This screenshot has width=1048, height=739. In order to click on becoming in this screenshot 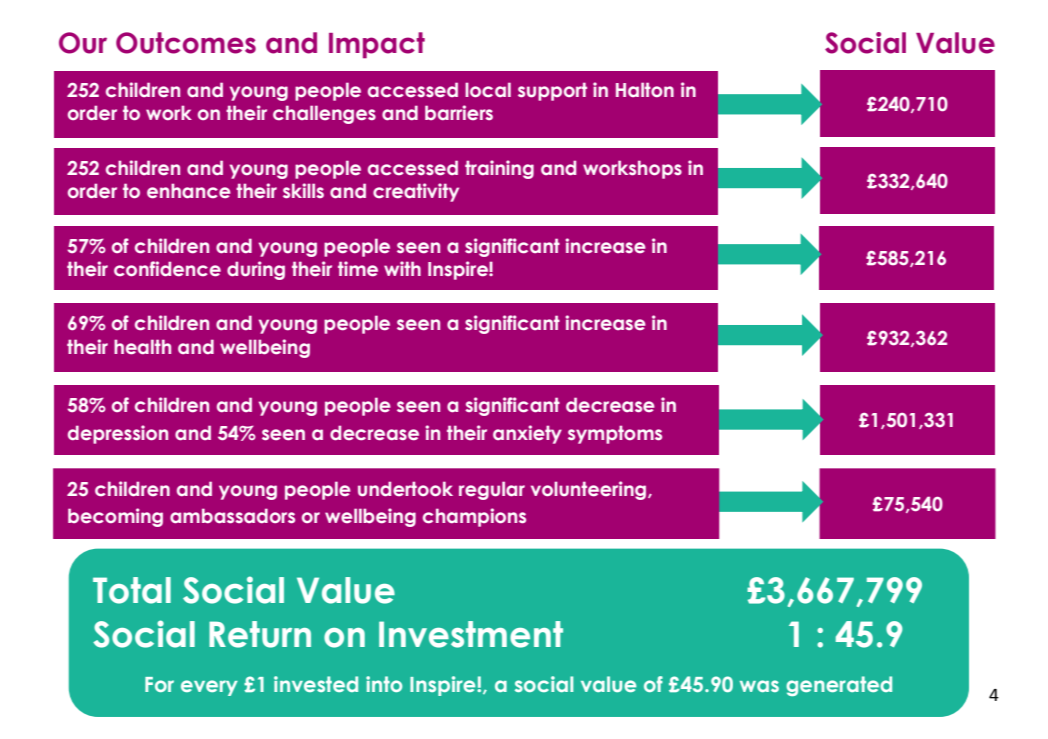, I will do `click(115, 517)`.
